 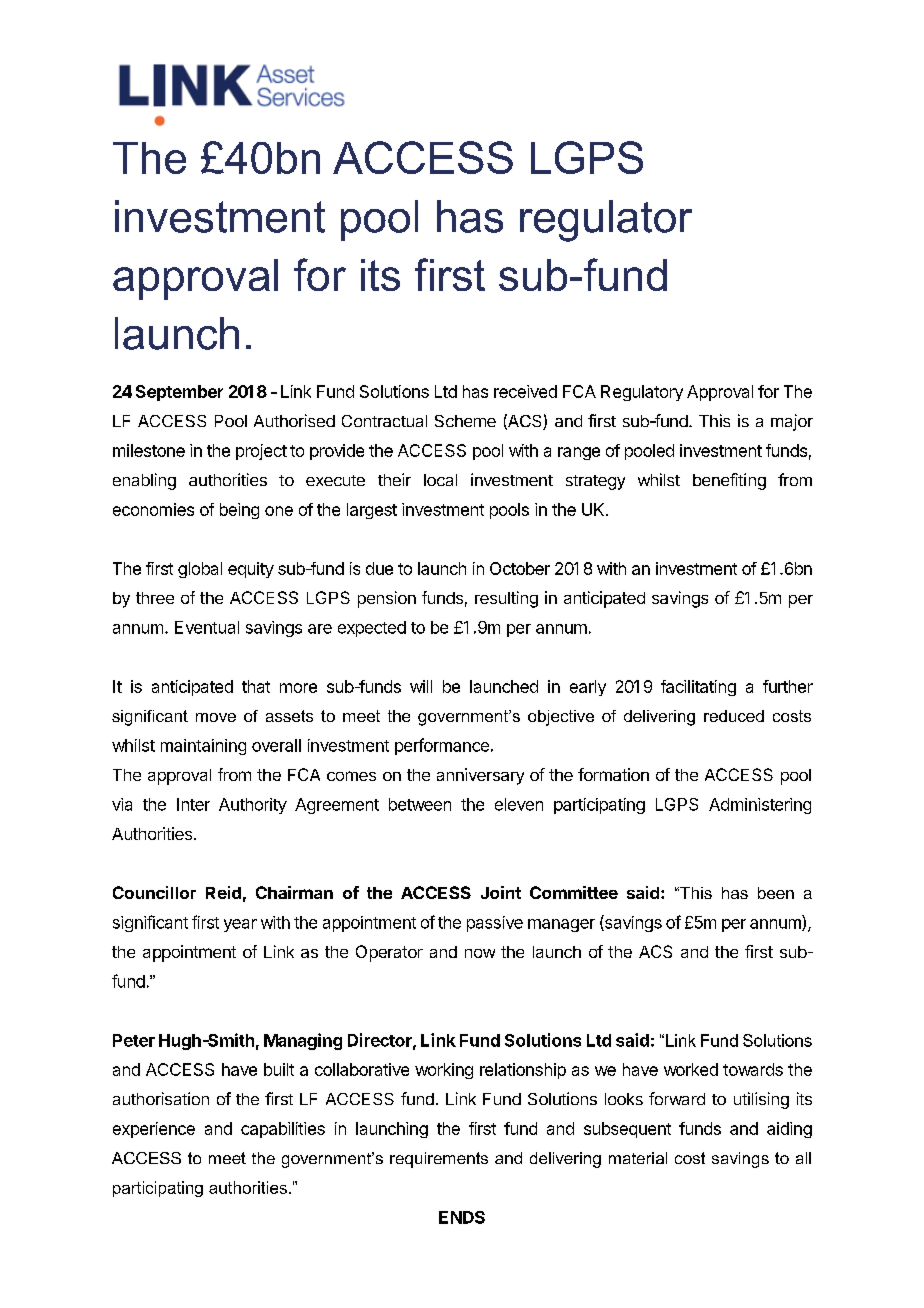 What do you see at coordinates (207, 627) in the page?
I see `Eventual` at bounding box center [207, 627].
